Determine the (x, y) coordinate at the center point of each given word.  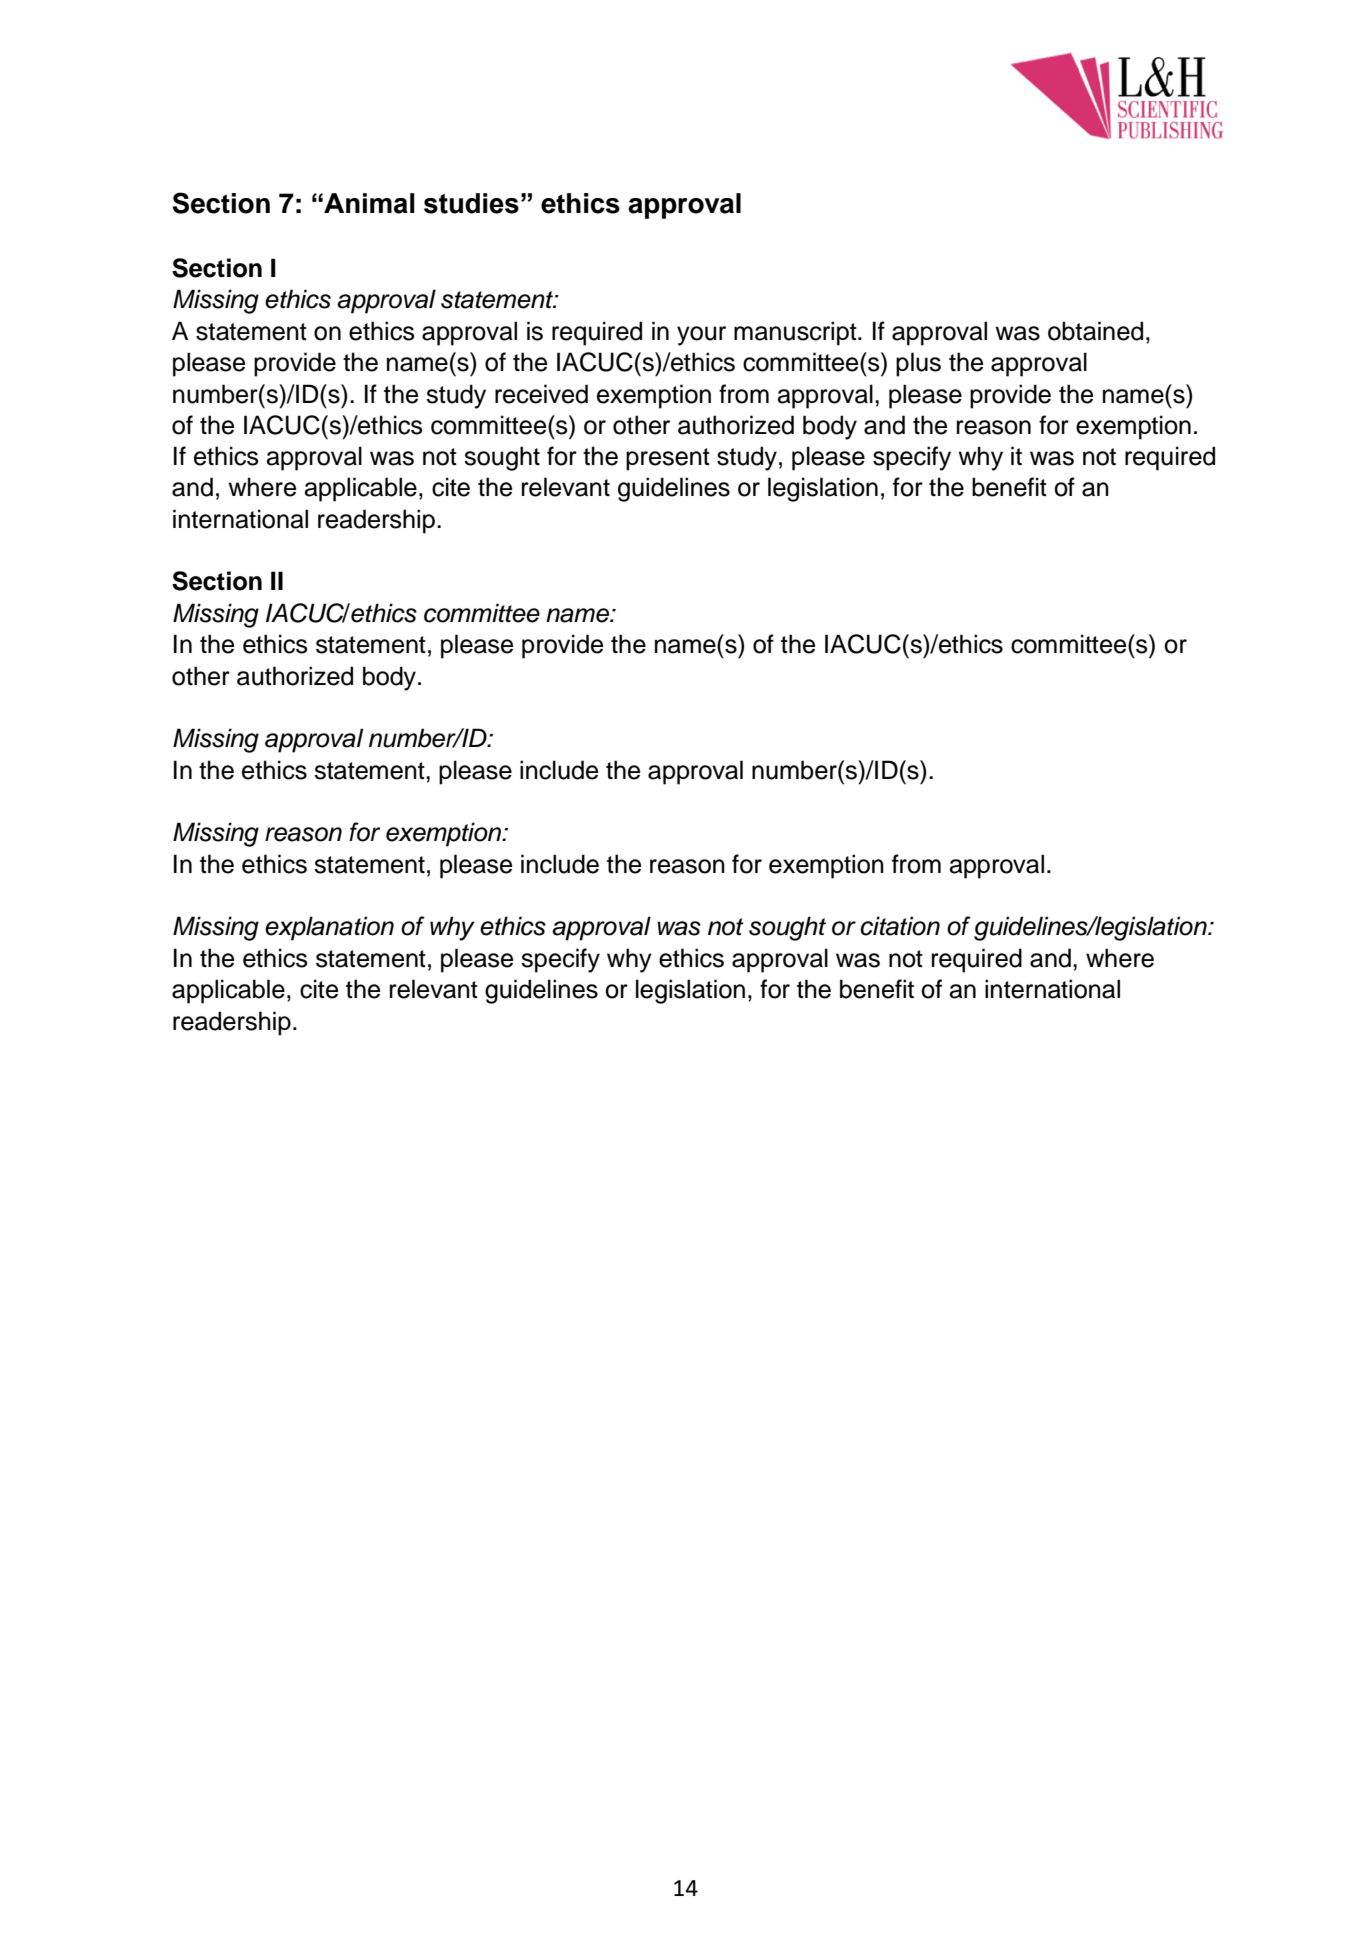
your (701, 336)
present (668, 459)
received (541, 394)
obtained (1095, 331)
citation (900, 926)
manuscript (796, 333)
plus (918, 364)
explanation (329, 928)
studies (471, 203)
